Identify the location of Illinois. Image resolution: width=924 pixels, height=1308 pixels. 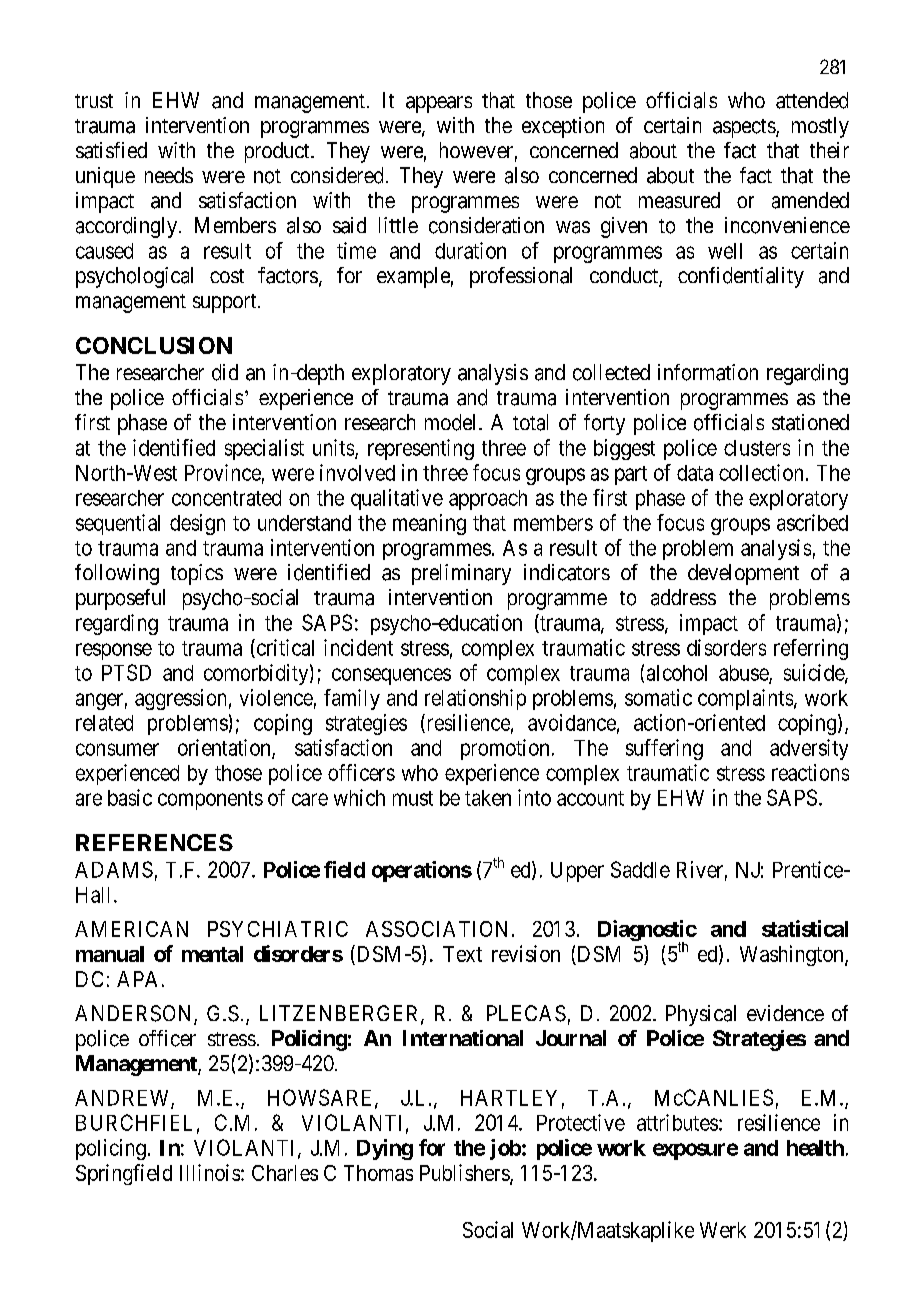
(210, 1172).
